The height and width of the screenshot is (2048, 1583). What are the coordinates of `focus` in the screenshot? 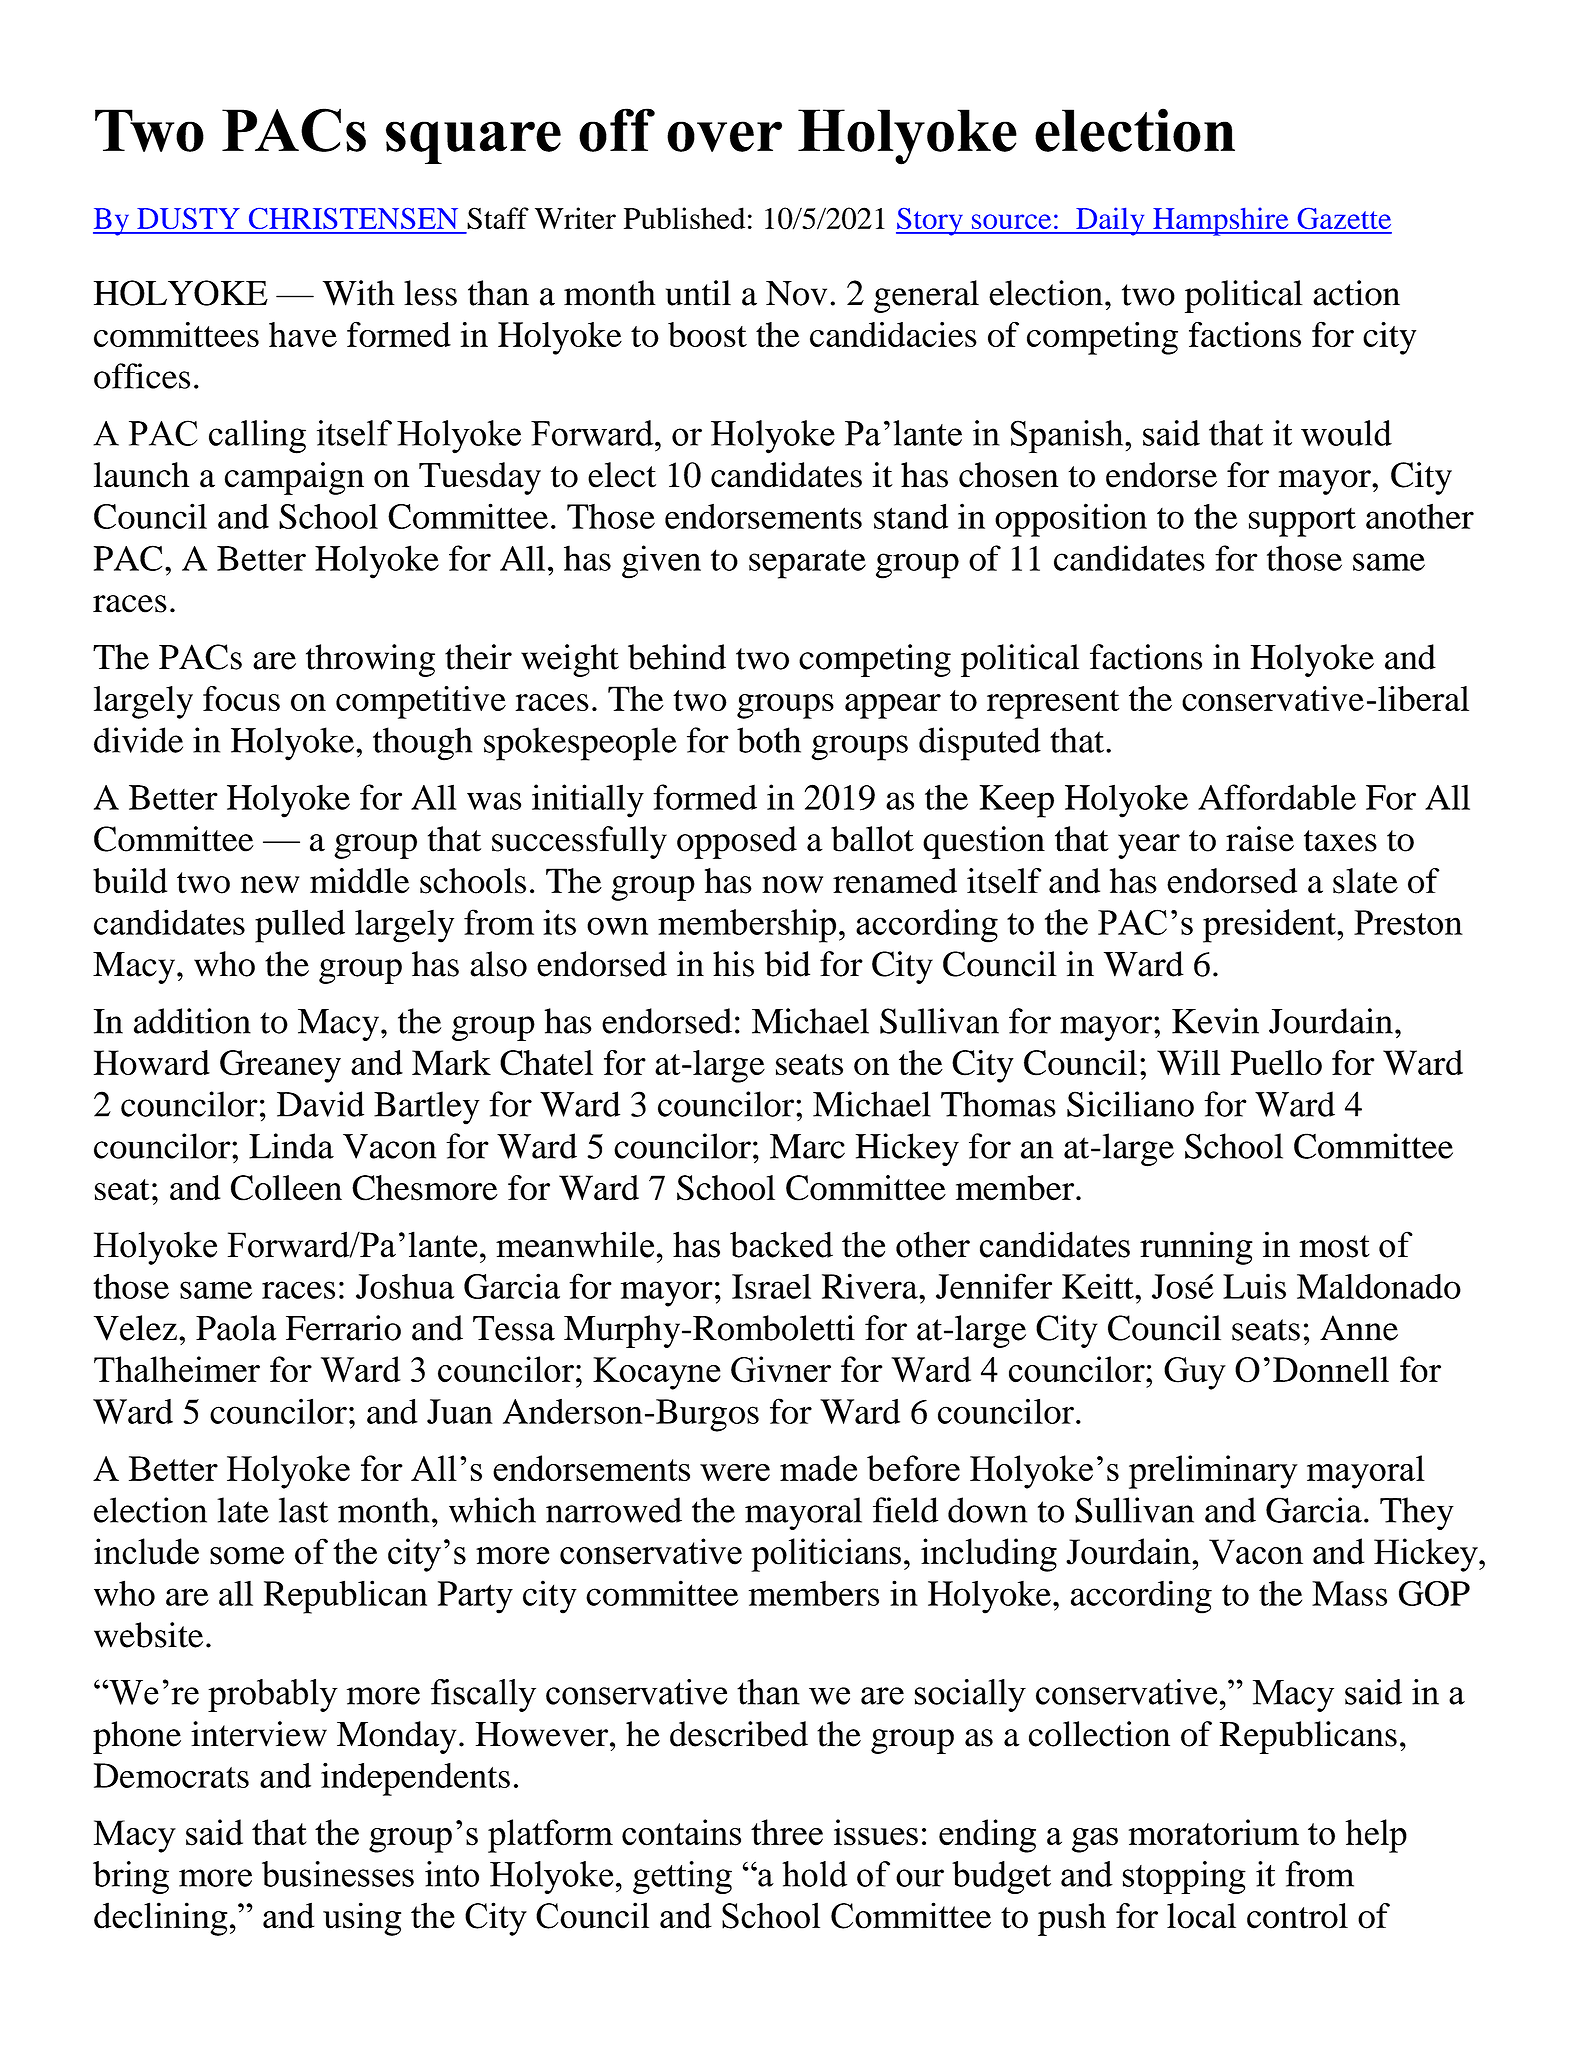 It's located at (241, 698).
